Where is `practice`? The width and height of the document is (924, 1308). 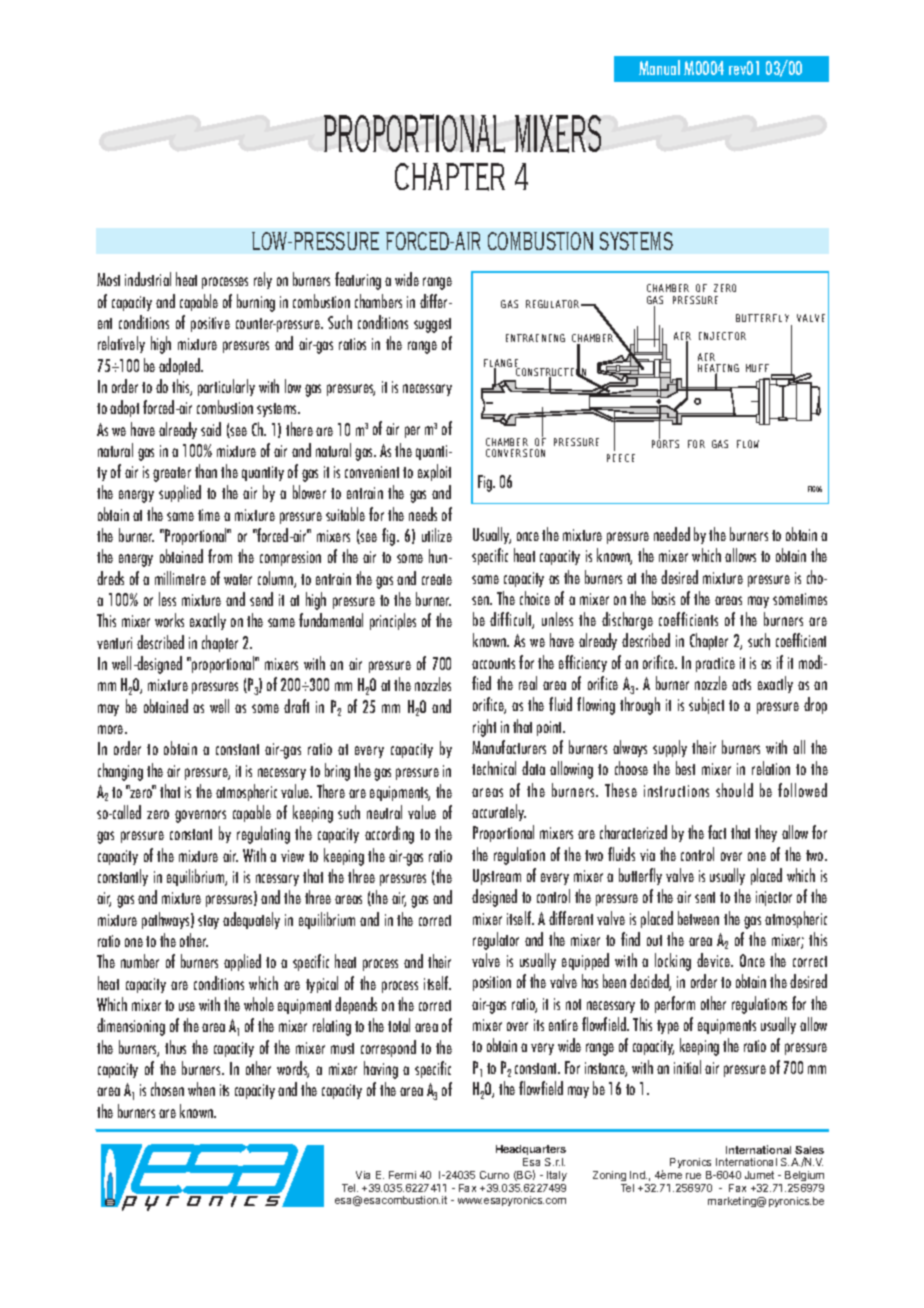
practice is located at coordinates (715, 664).
